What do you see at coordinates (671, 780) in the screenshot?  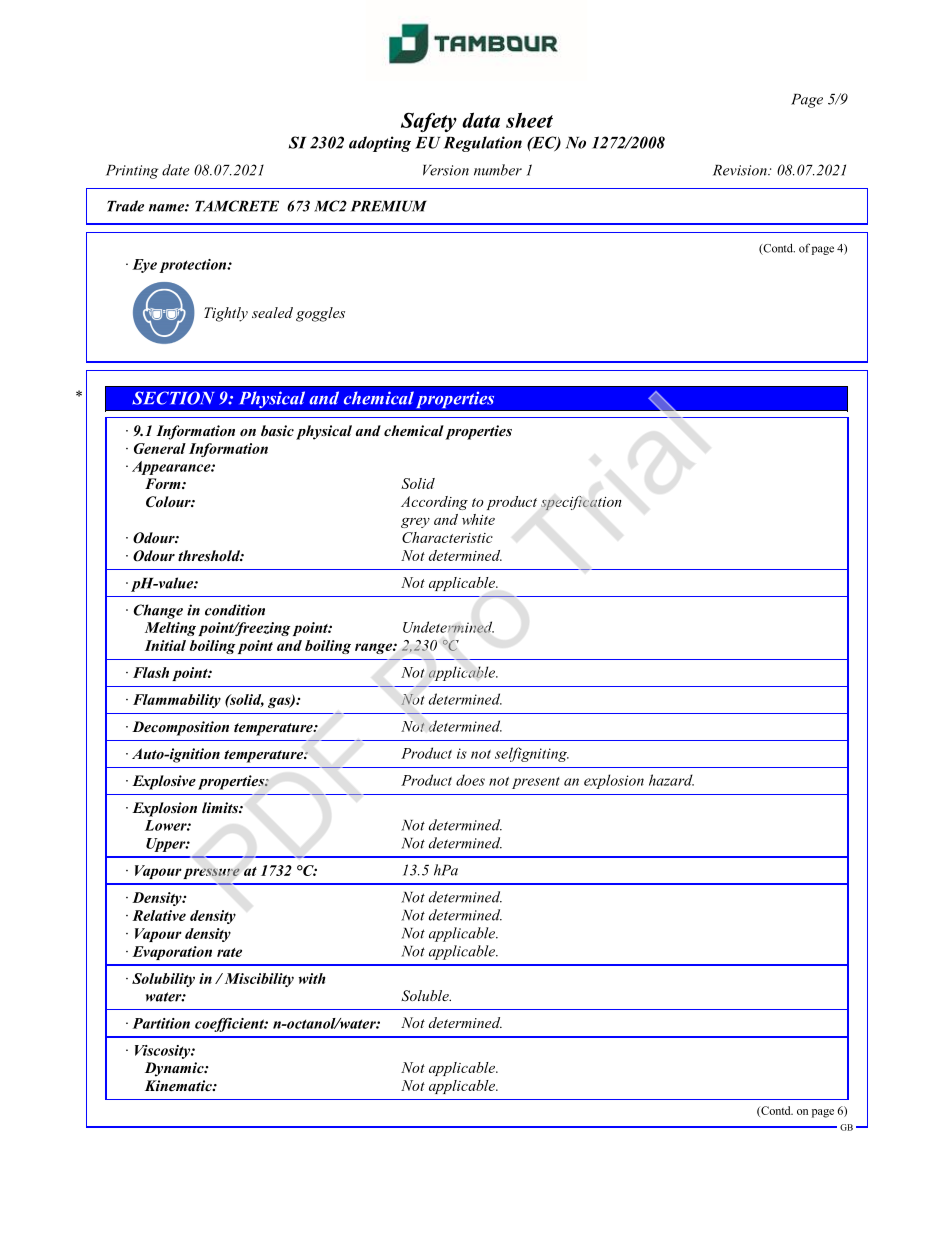 I see `hazard` at bounding box center [671, 780].
